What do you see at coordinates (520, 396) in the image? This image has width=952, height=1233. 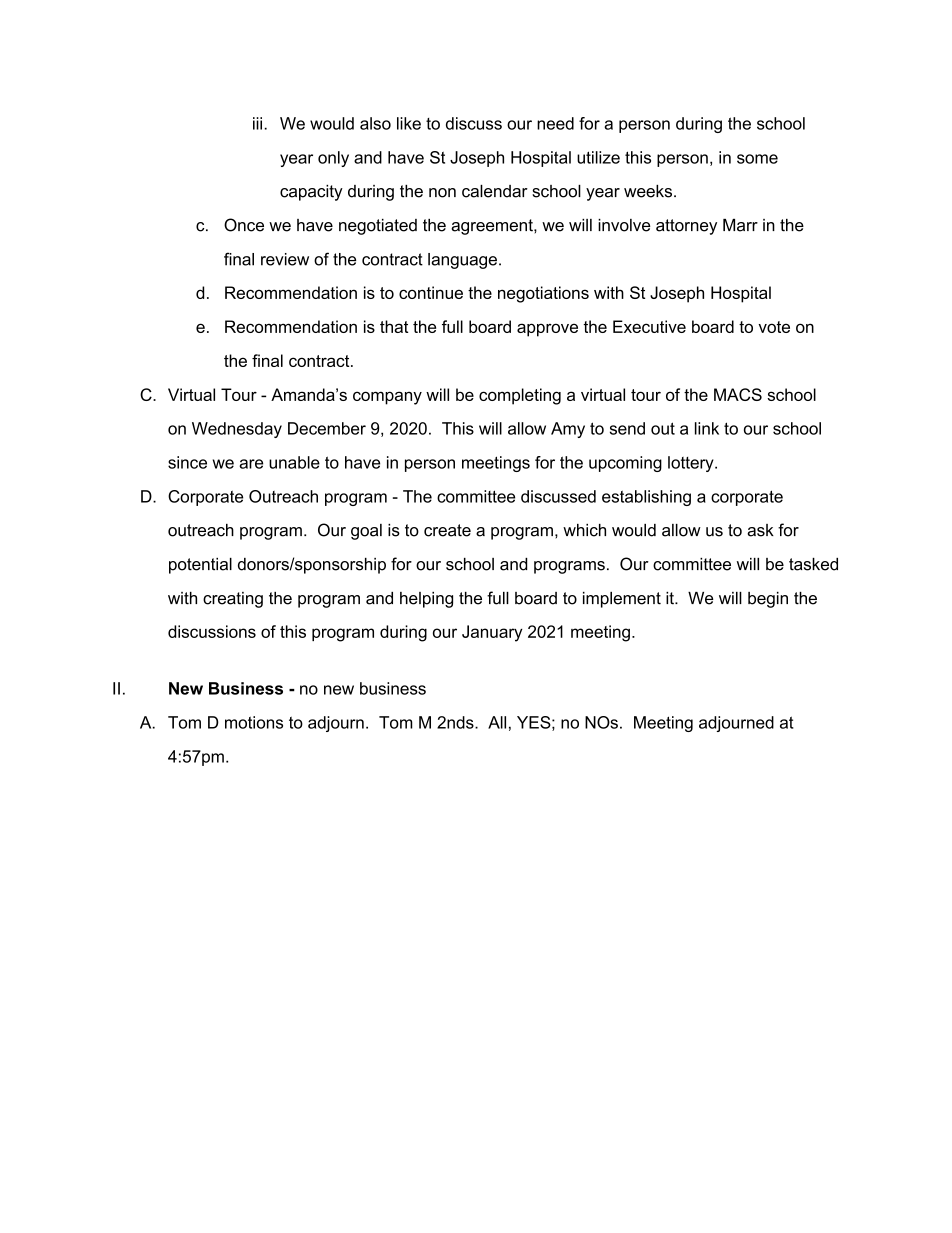 I see `completing` at bounding box center [520, 396].
